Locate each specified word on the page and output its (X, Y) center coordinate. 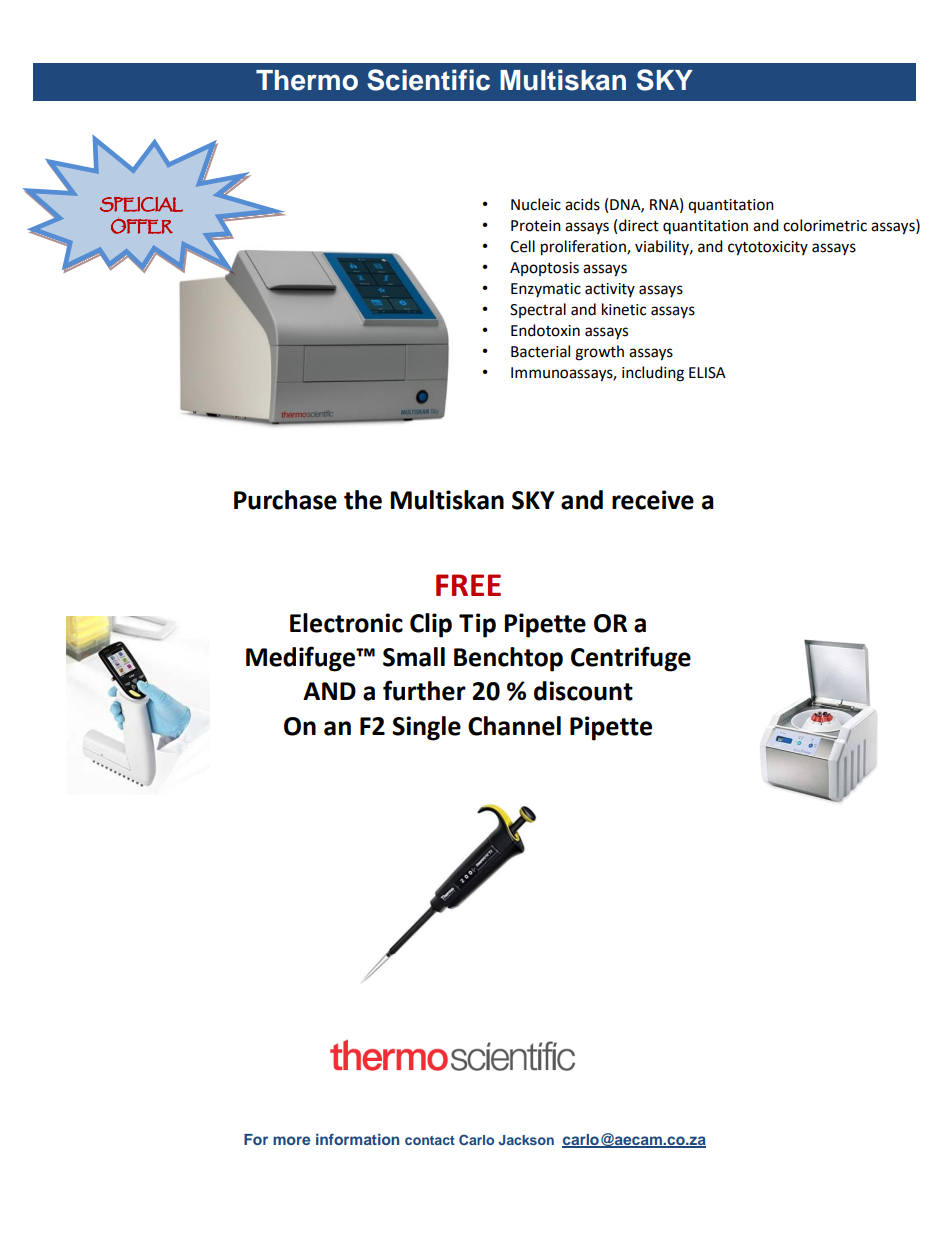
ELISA (707, 373)
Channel (514, 726)
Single (426, 728)
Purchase (285, 500)
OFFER (142, 226)
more (291, 1140)
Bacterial (540, 351)
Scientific (428, 80)
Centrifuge (631, 659)
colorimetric (825, 225)
